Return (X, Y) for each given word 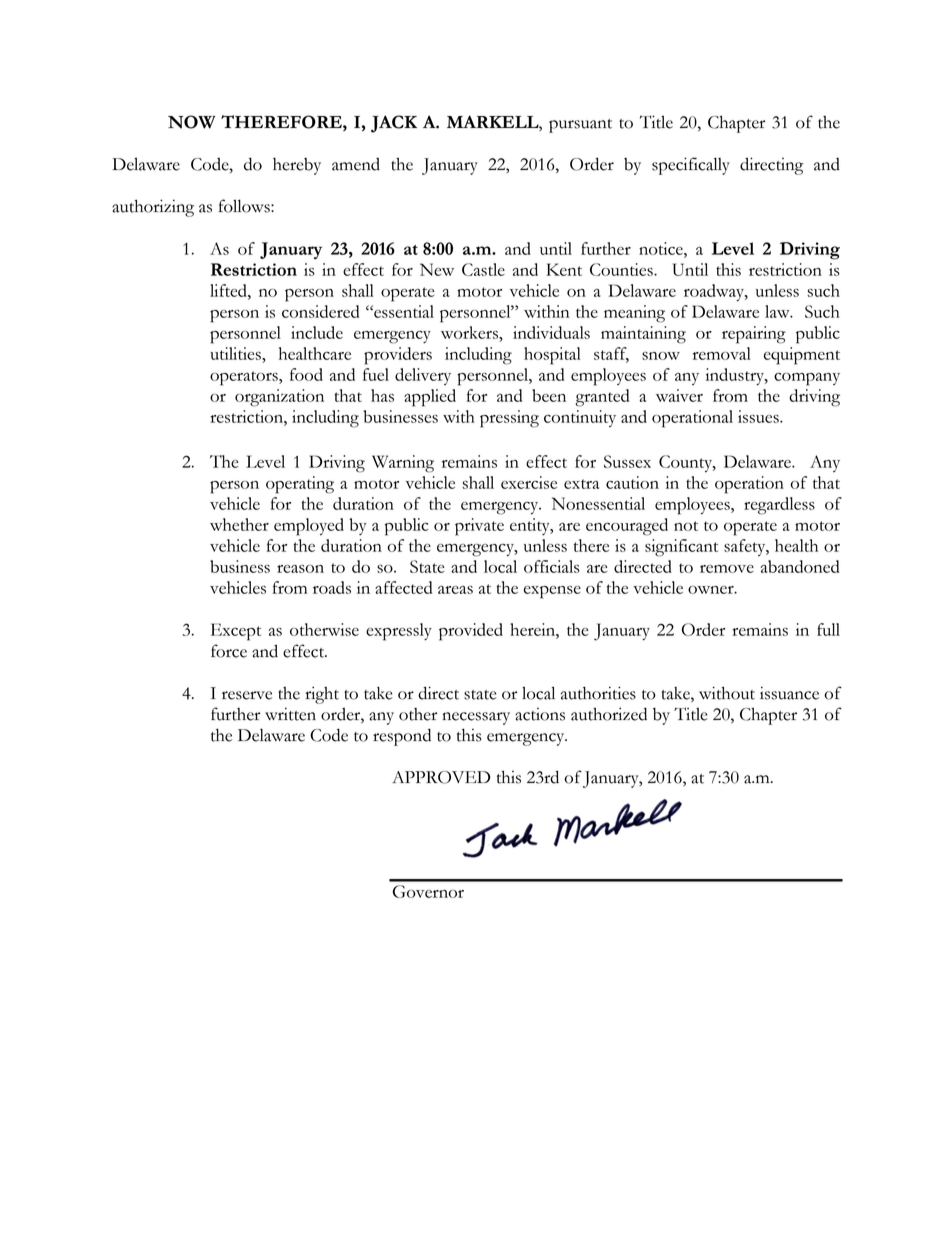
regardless (779, 506)
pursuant (580, 126)
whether (239, 524)
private (479, 527)
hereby (297, 166)
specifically (691, 166)
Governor (428, 891)
